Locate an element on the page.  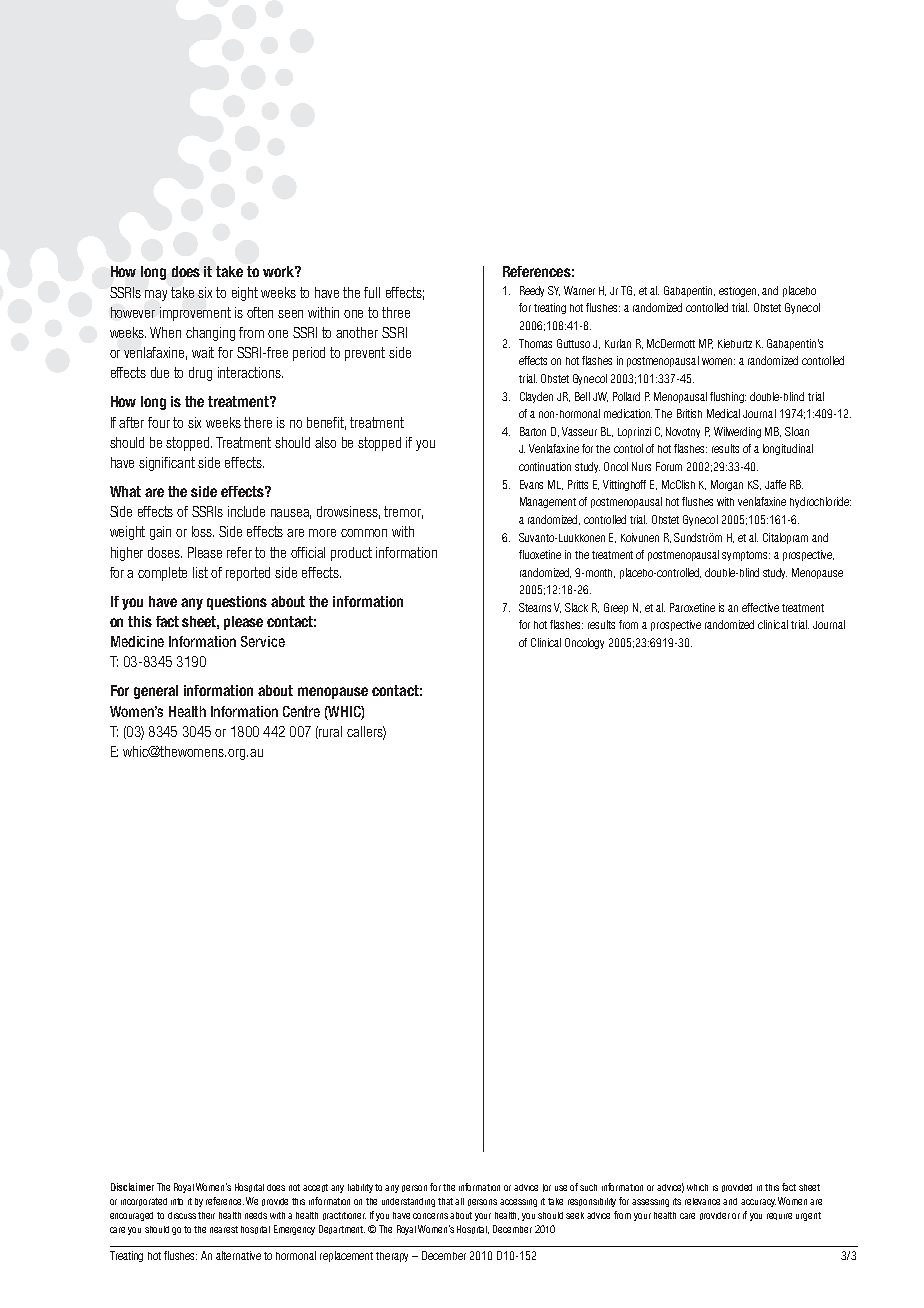
relevance is located at coordinates (702, 1201).
